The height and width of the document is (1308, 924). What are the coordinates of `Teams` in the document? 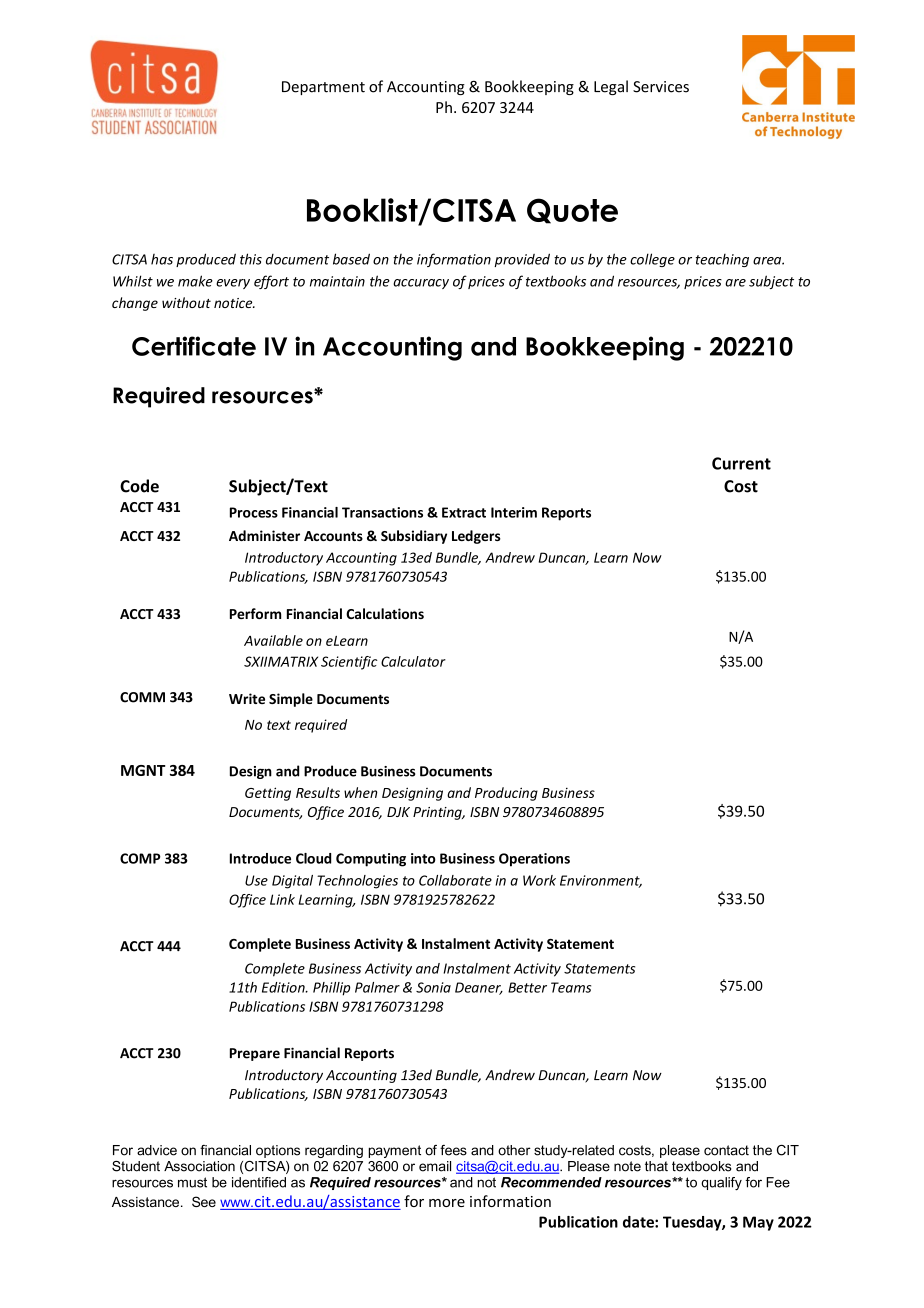 It's located at (571, 987).
